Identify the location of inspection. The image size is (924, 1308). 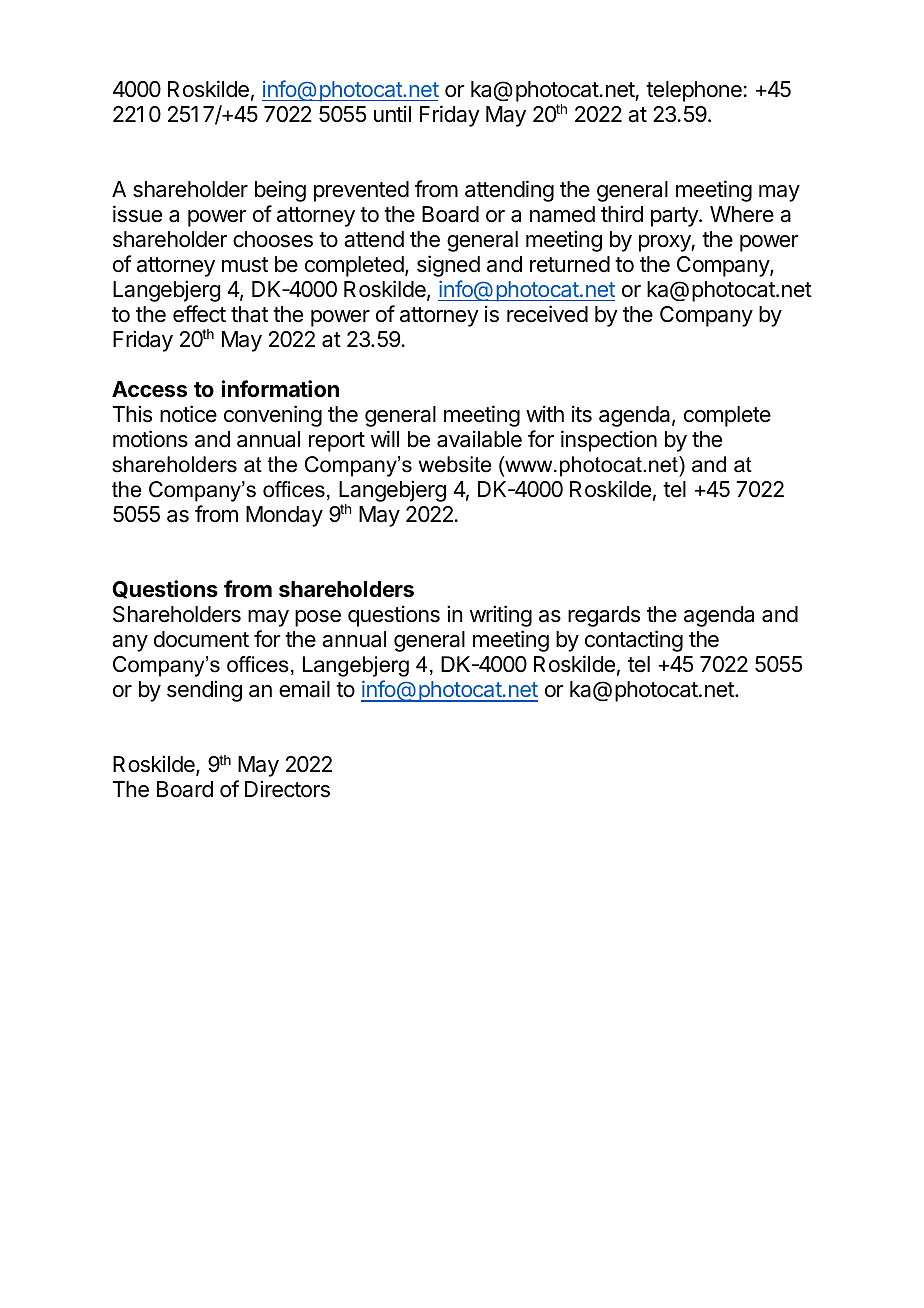
(609, 441).
